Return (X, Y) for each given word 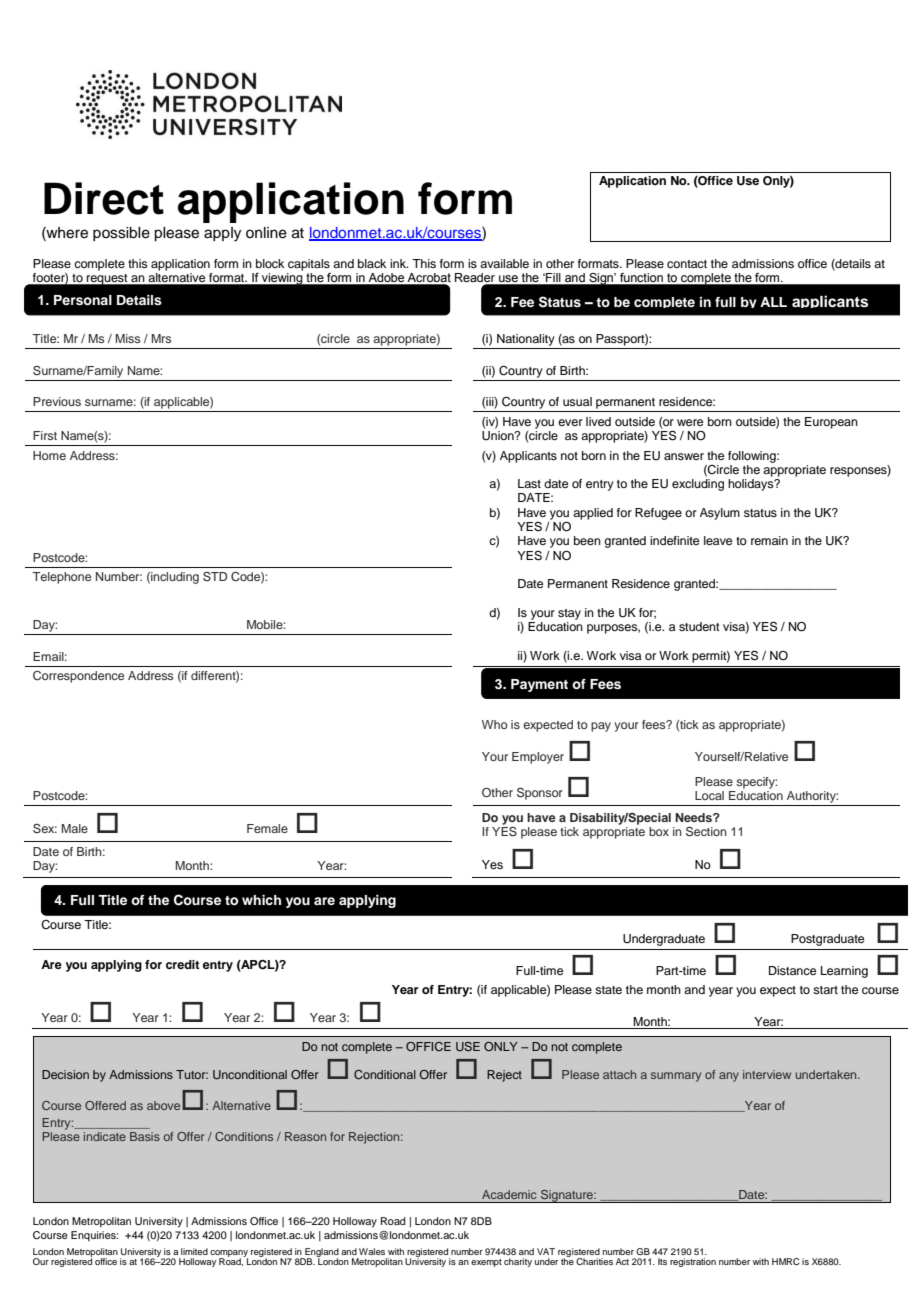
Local (709, 795)
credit (183, 964)
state (608, 990)
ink (399, 263)
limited (194, 1251)
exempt (486, 1263)
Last (529, 483)
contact (687, 264)
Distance (792, 970)
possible (121, 234)
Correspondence (78, 677)
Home (49, 455)
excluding (698, 485)
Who (495, 724)
